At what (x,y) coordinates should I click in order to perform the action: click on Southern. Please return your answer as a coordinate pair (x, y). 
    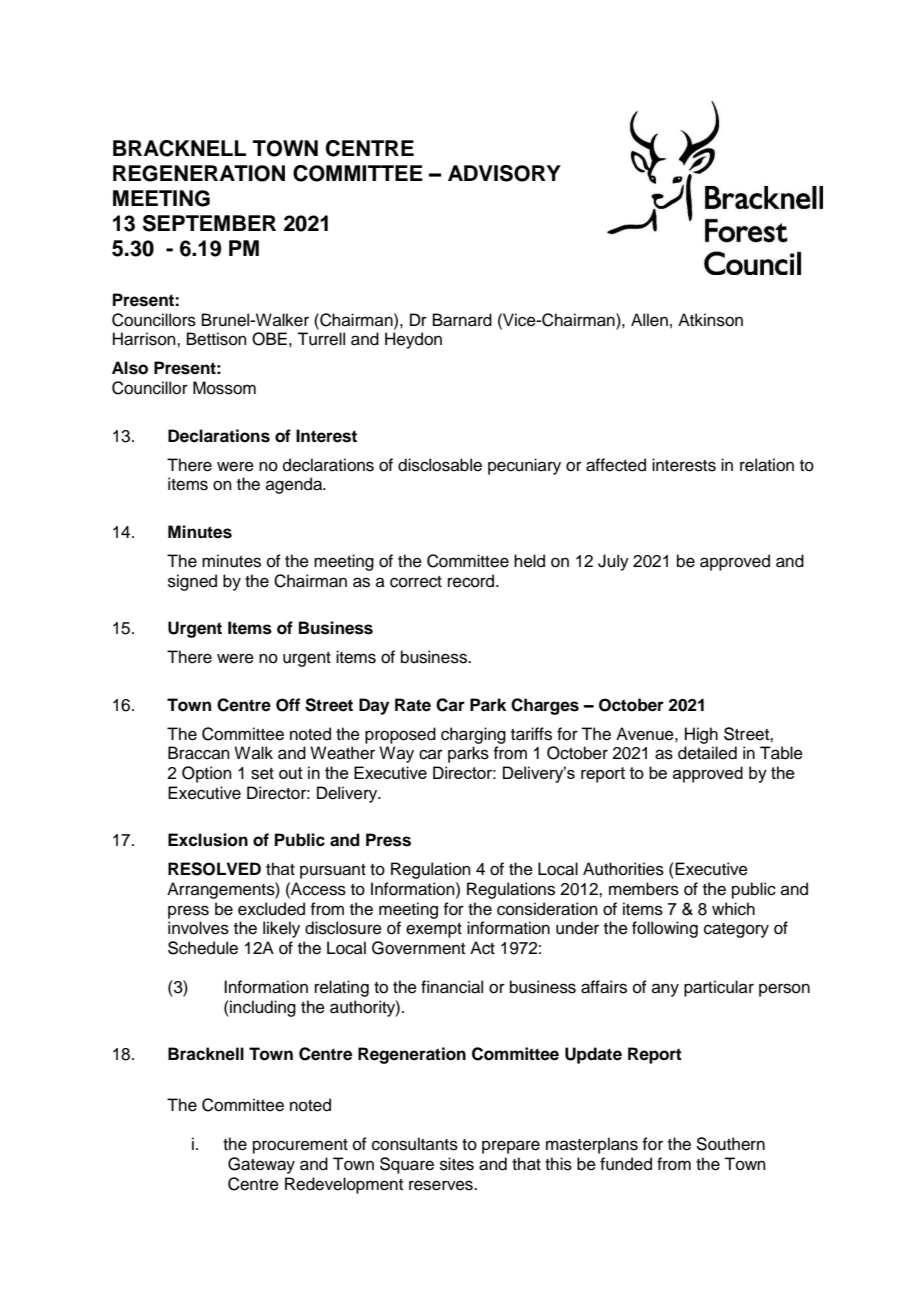
    Looking at the image, I should click on (730, 1144).
